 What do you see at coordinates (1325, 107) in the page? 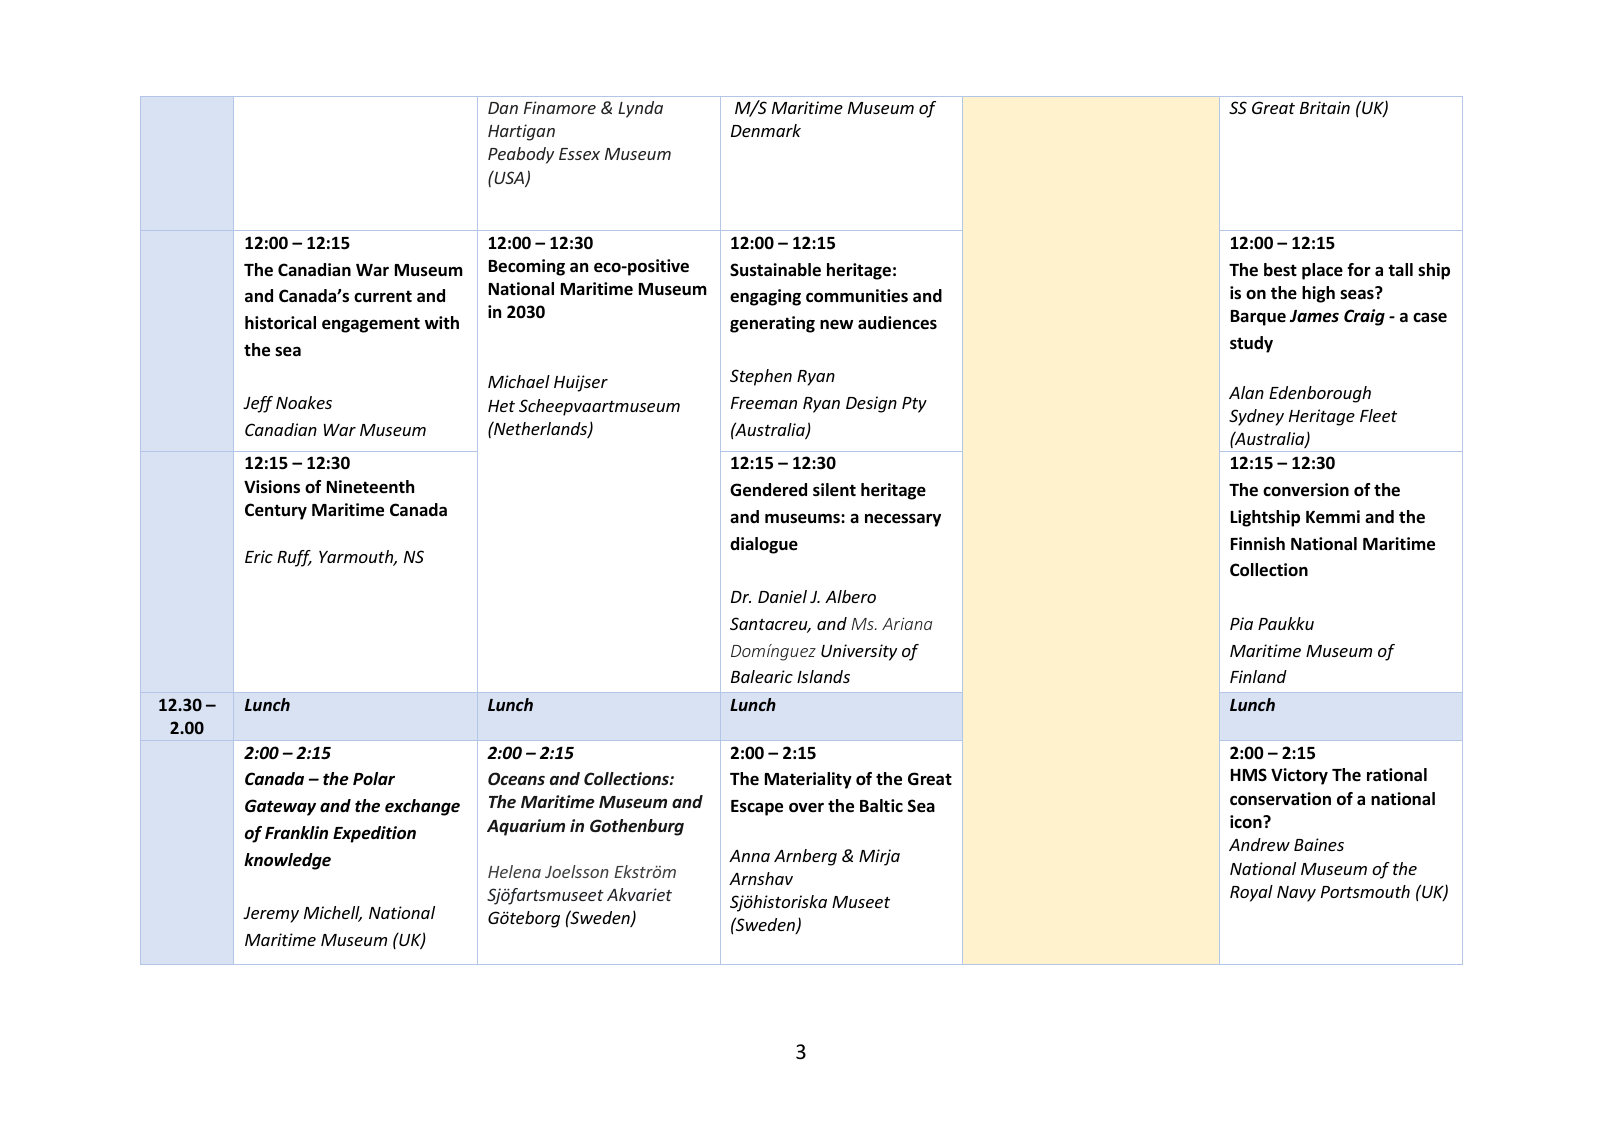
I see `Britain` at bounding box center [1325, 107].
